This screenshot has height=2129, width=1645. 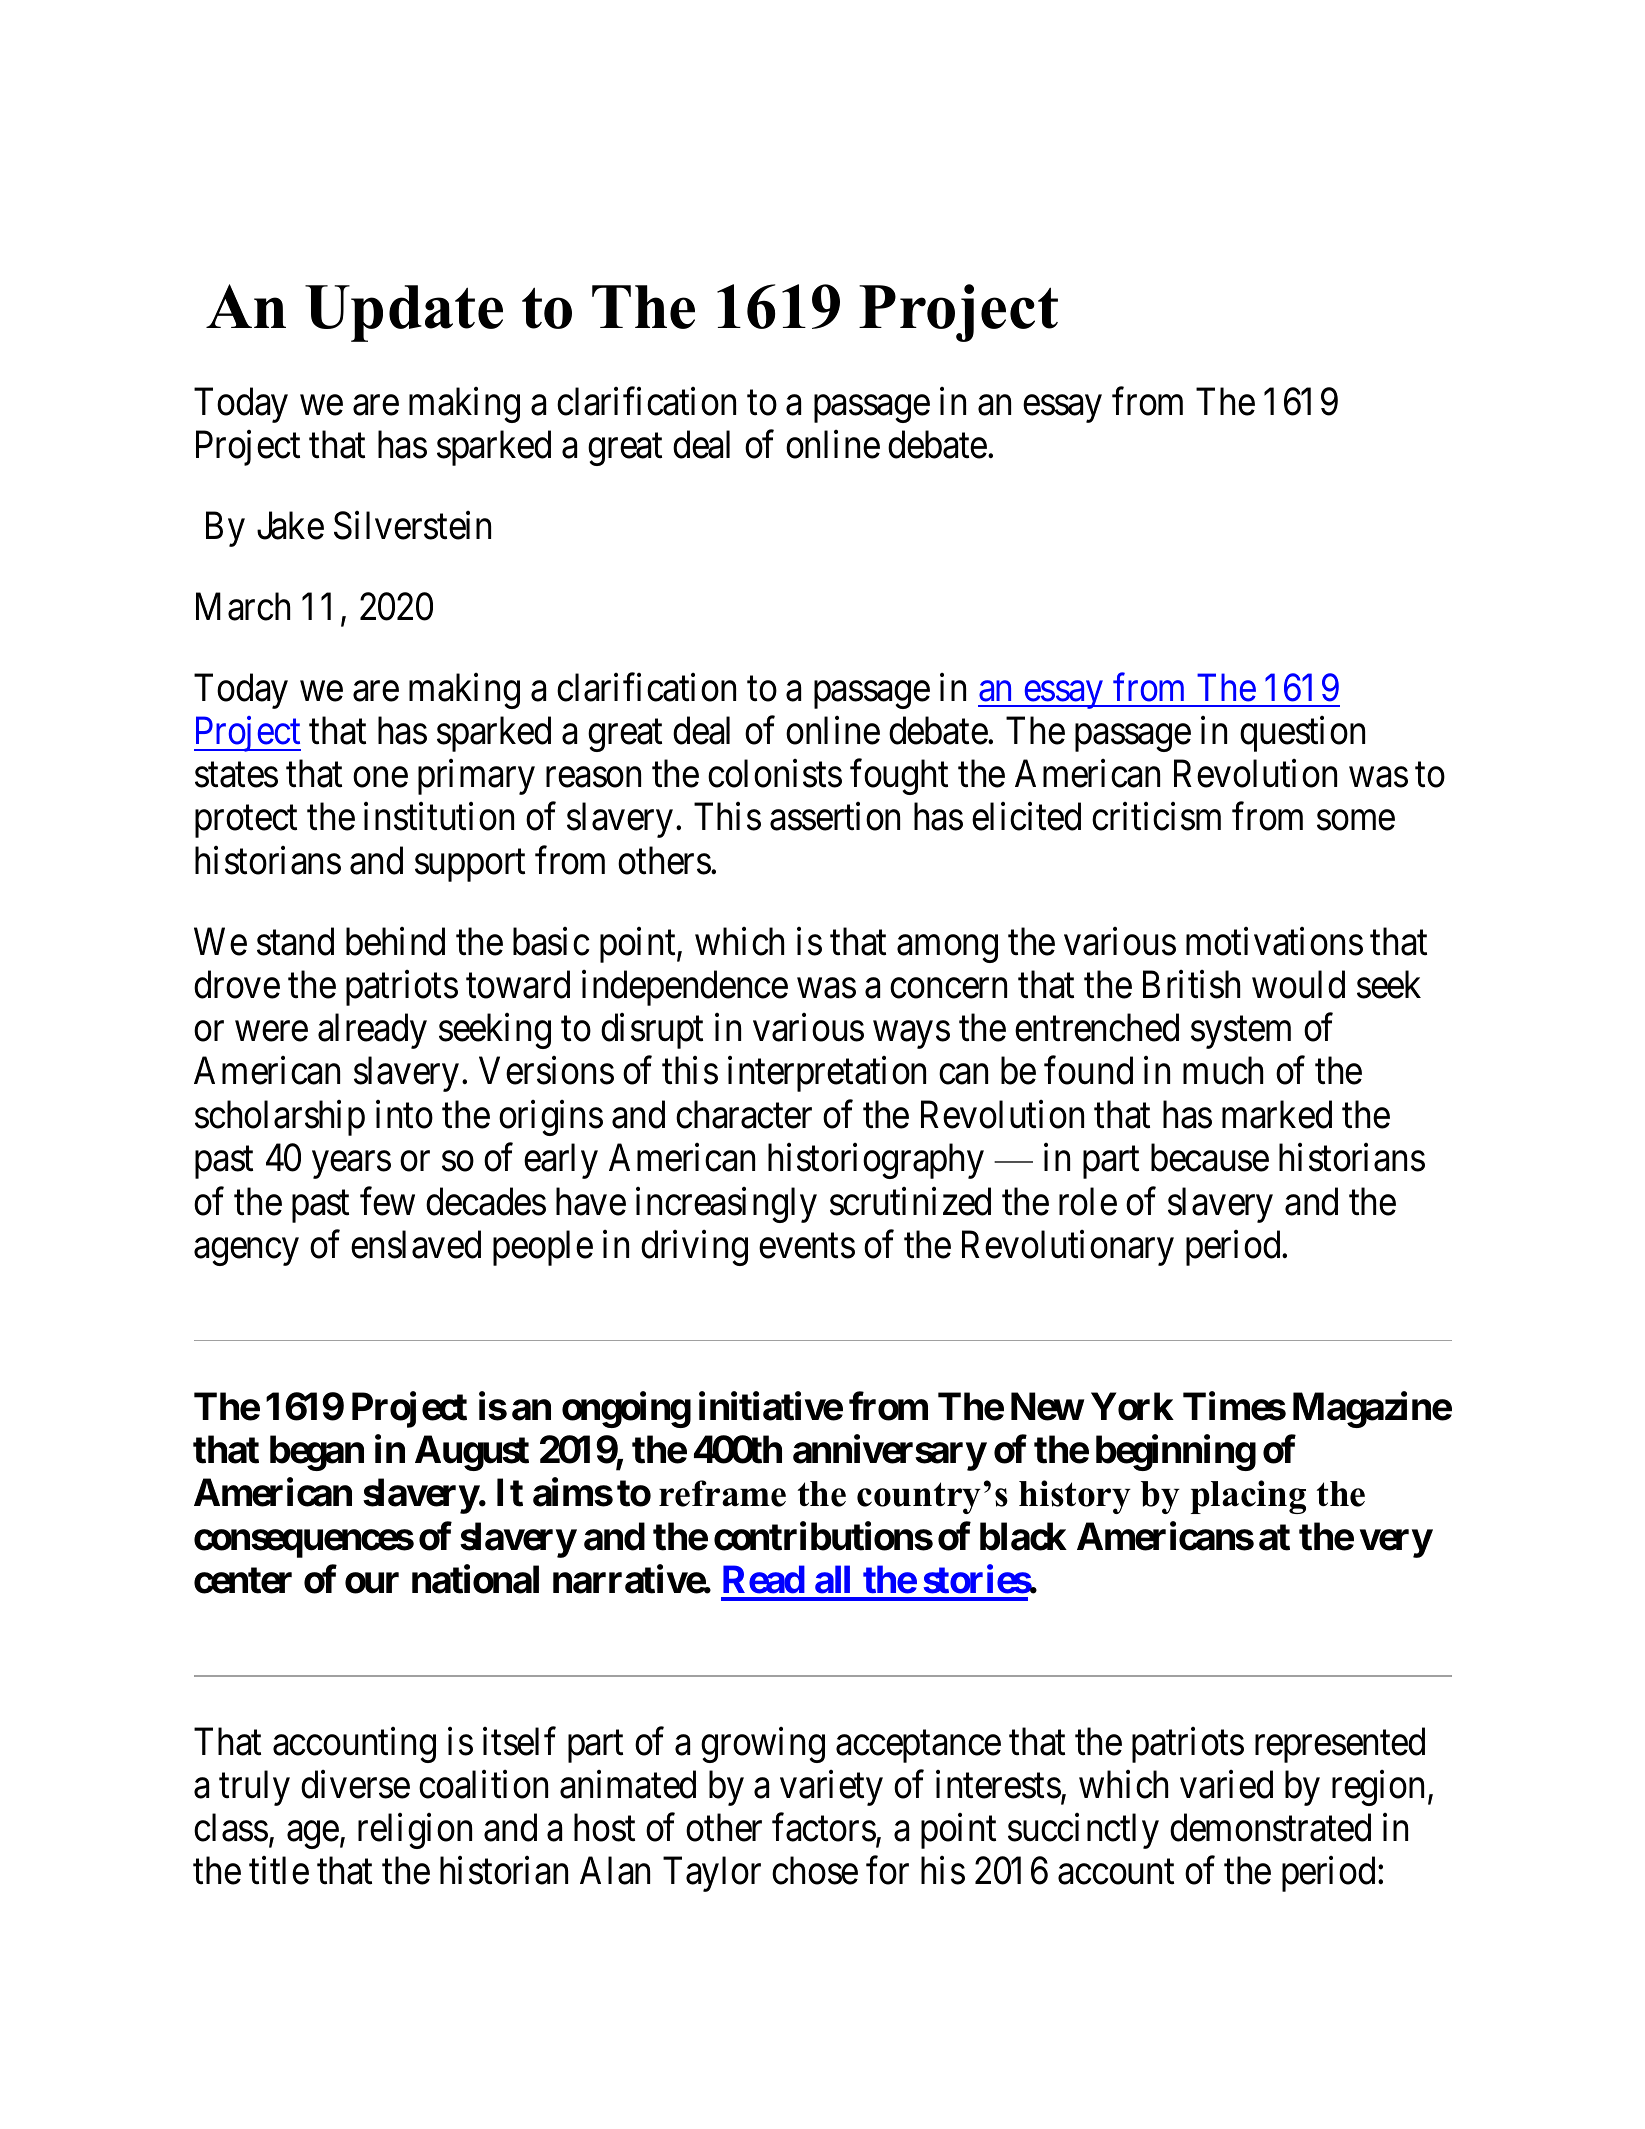 What do you see at coordinates (832, 1579) in the screenshot?
I see `all` at bounding box center [832, 1579].
